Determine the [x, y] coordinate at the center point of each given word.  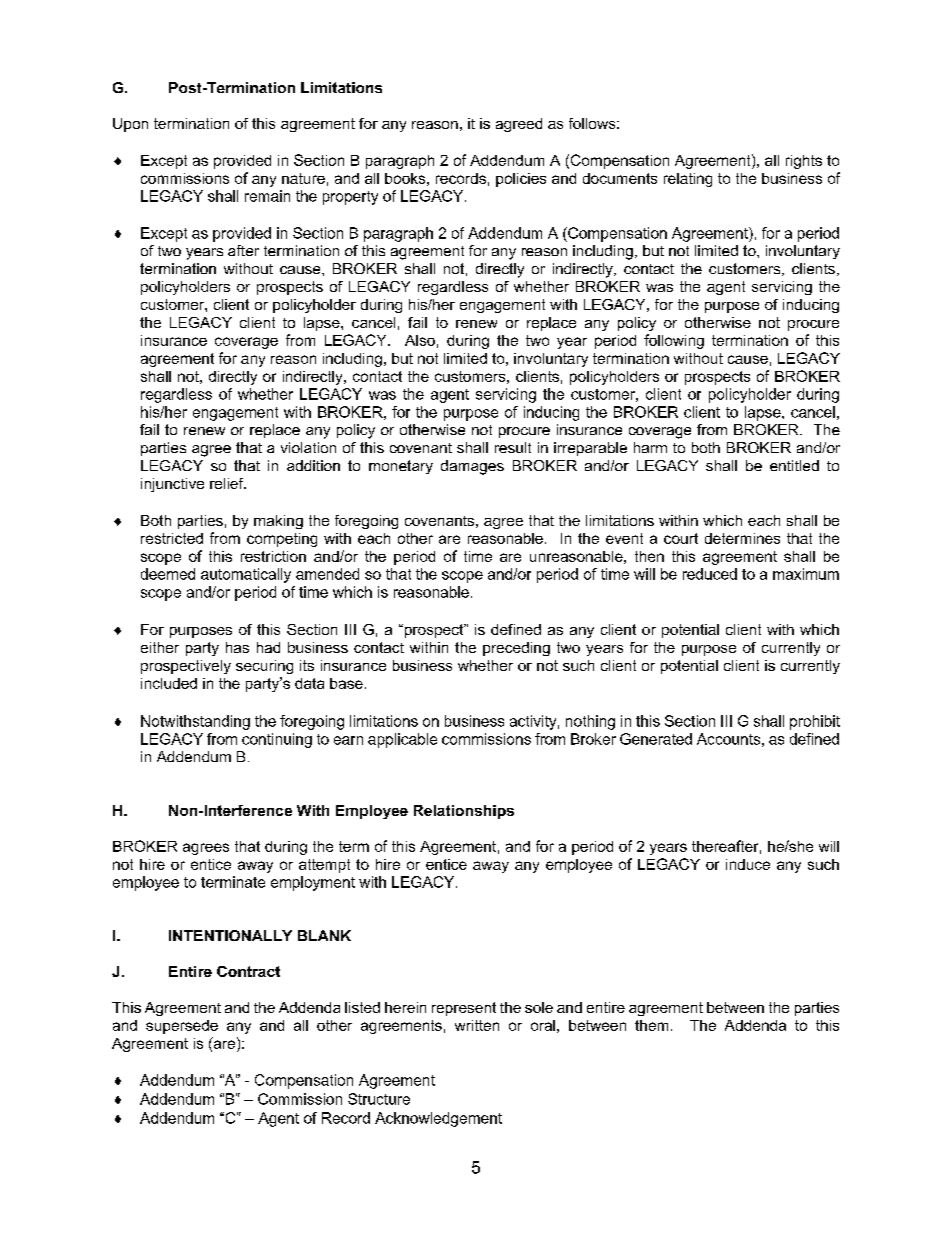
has [237, 647]
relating [688, 180]
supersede [182, 1027]
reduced [710, 574]
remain [267, 196]
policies [521, 180]
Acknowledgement [438, 1119]
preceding [516, 649]
